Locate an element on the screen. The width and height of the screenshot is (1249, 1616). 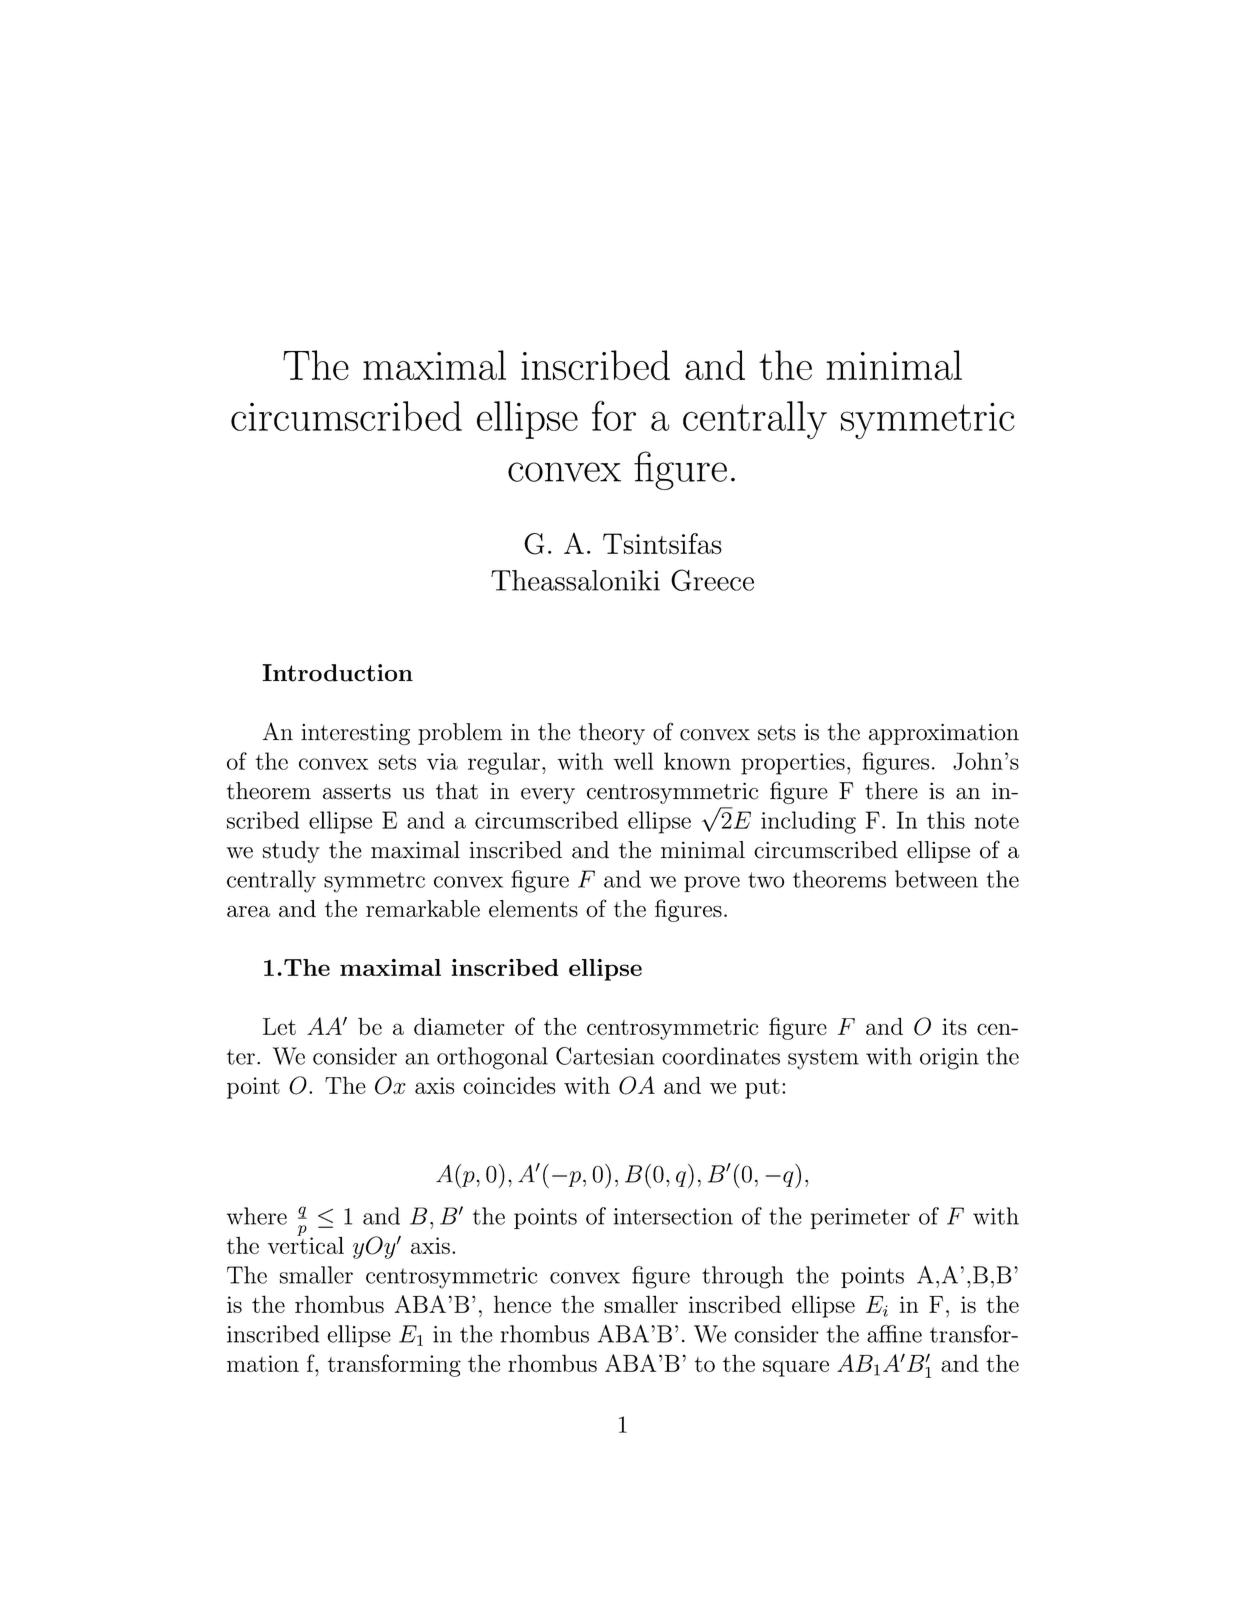
origin is located at coordinates (949, 1059).
